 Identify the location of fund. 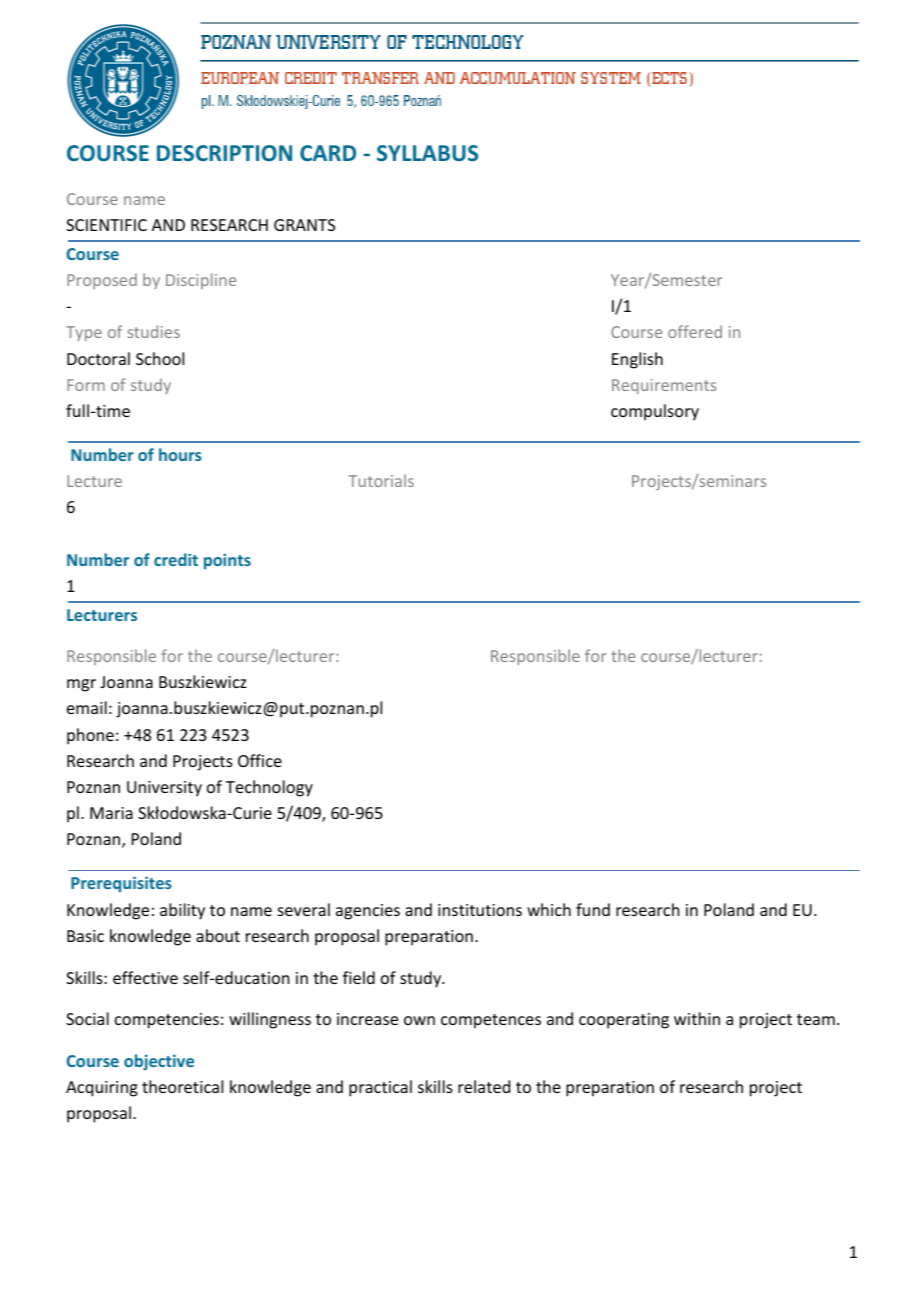
(593, 909).
